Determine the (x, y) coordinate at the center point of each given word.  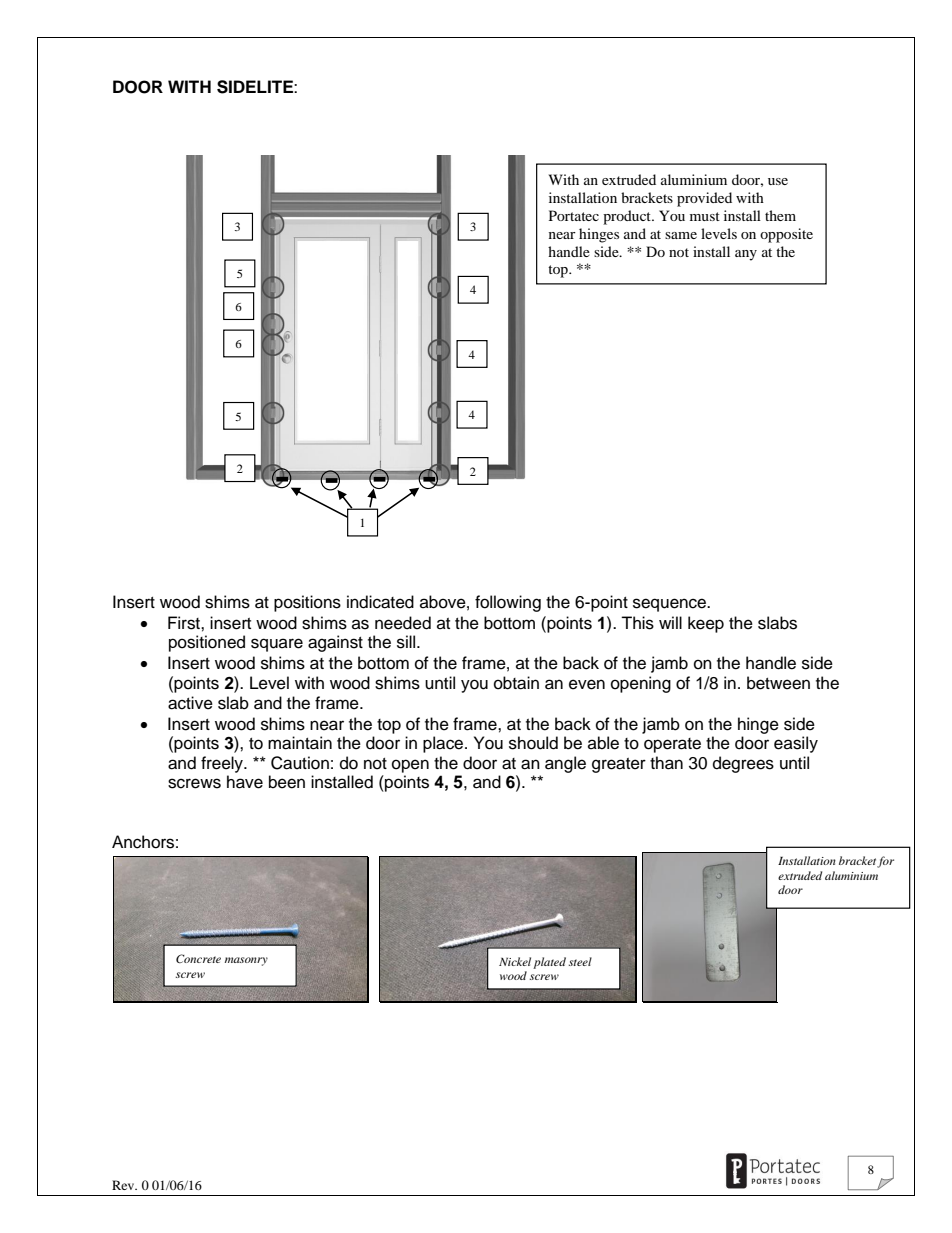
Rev (124, 1185)
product (628, 217)
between (778, 683)
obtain (516, 683)
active (190, 703)
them (780, 215)
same (681, 235)
